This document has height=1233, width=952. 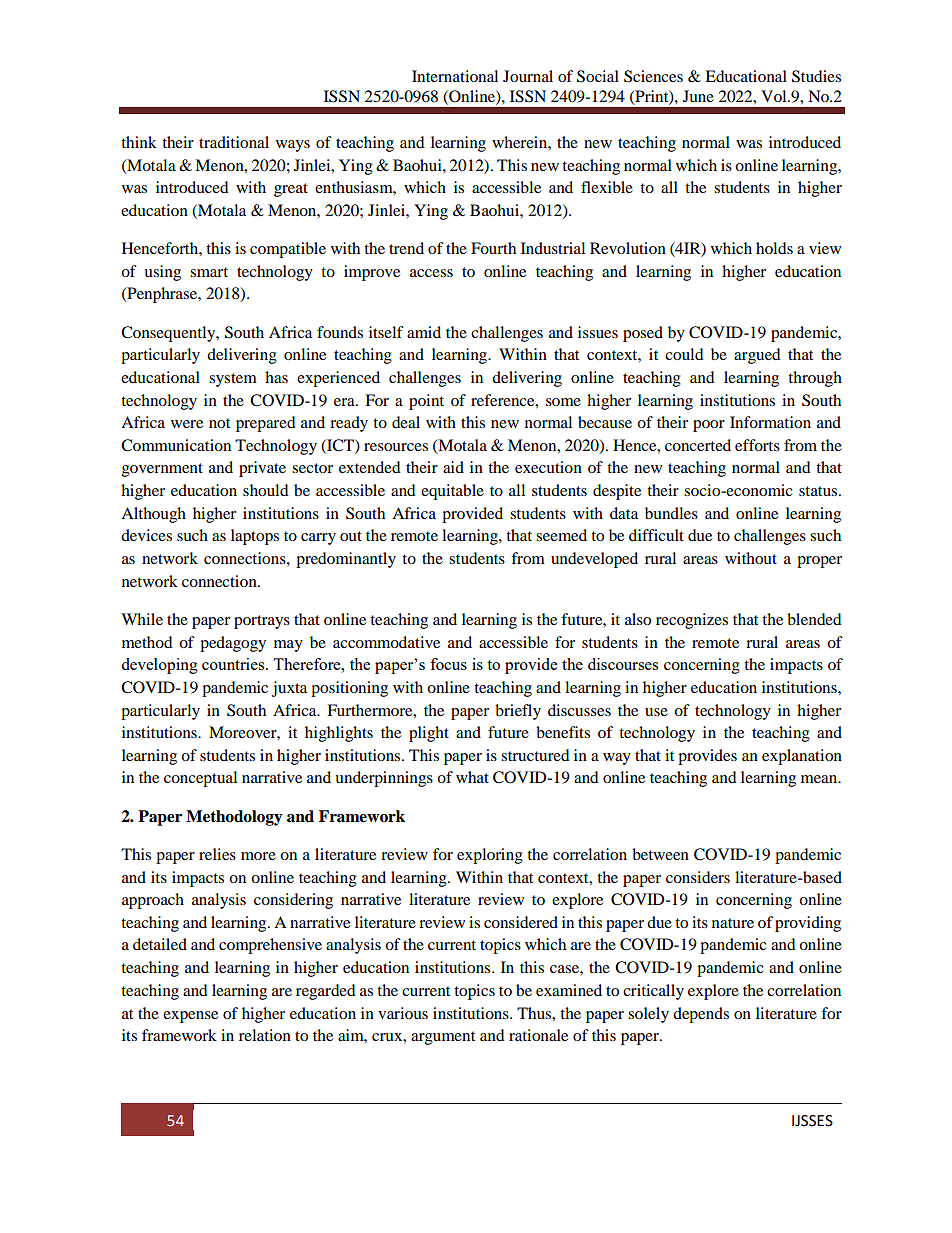 I want to click on seemed, so click(x=561, y=535).
